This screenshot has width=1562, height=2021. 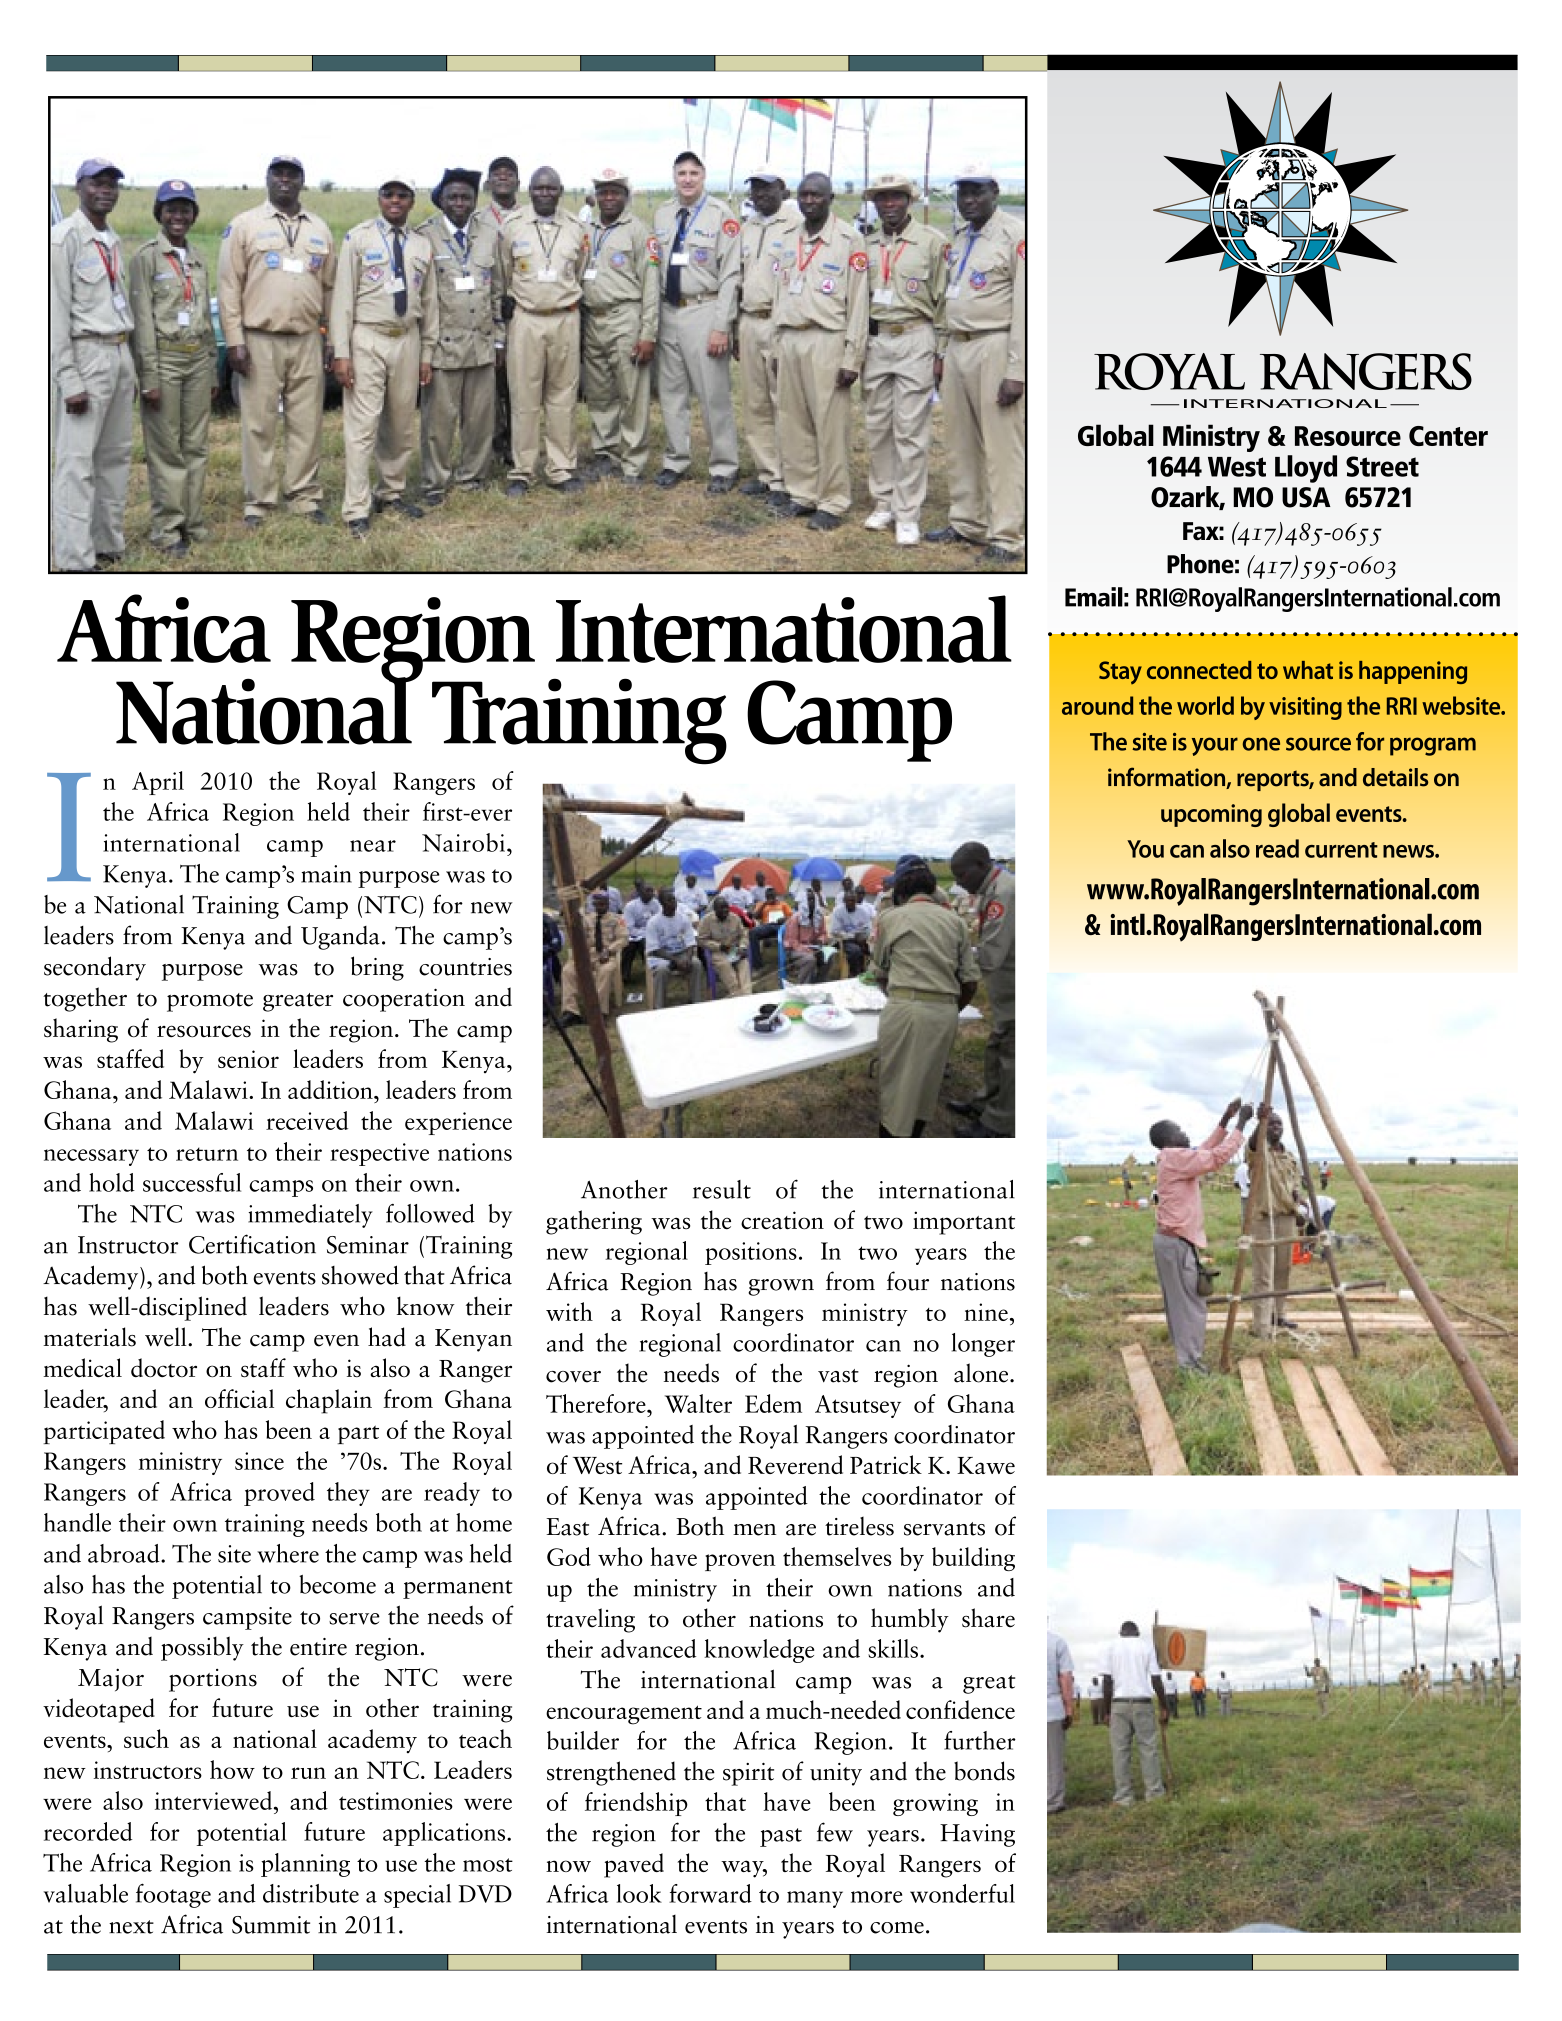 I want to click on April, so click(x=158, y=783).
